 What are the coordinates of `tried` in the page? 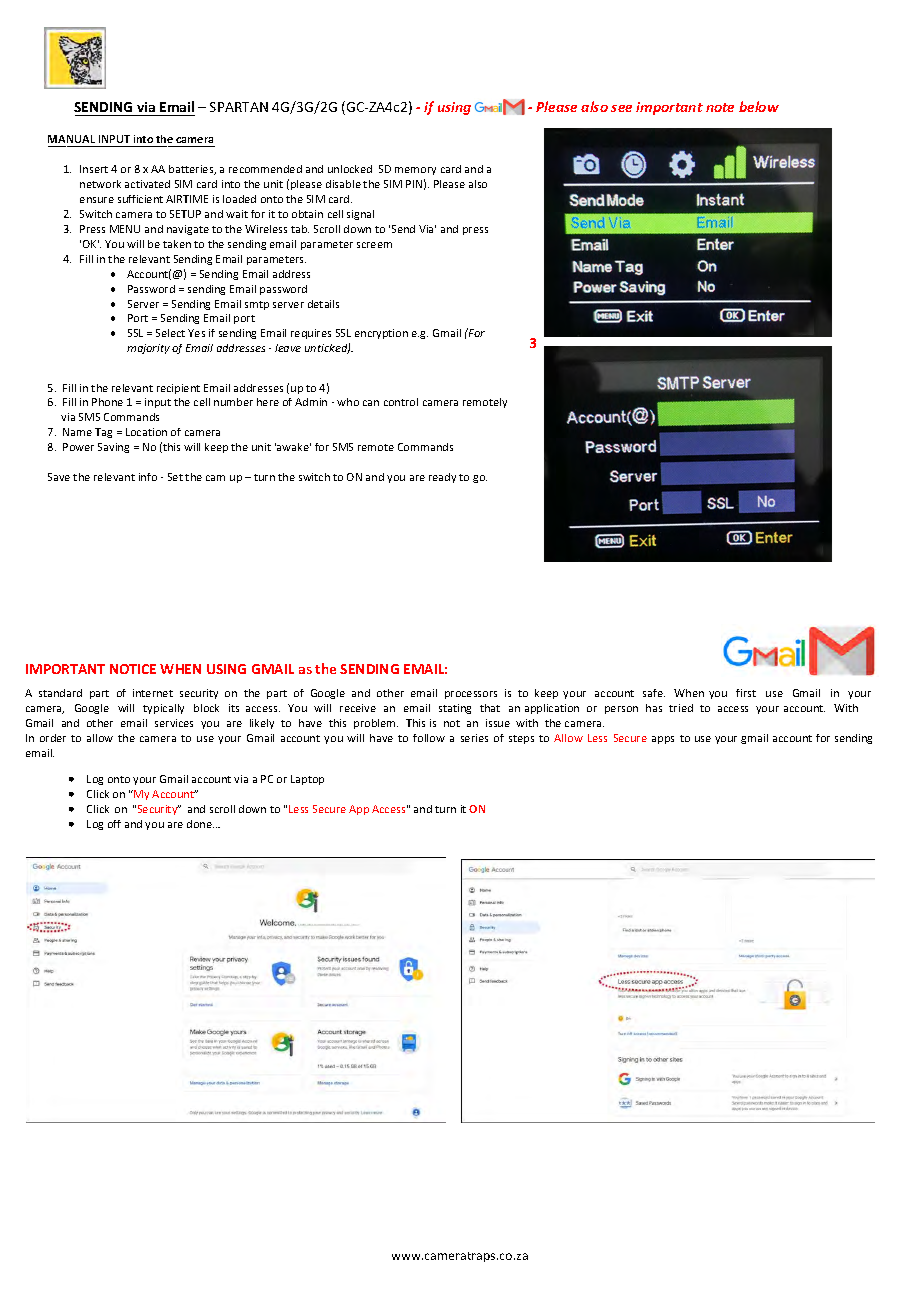 It's located at (681, 708).
